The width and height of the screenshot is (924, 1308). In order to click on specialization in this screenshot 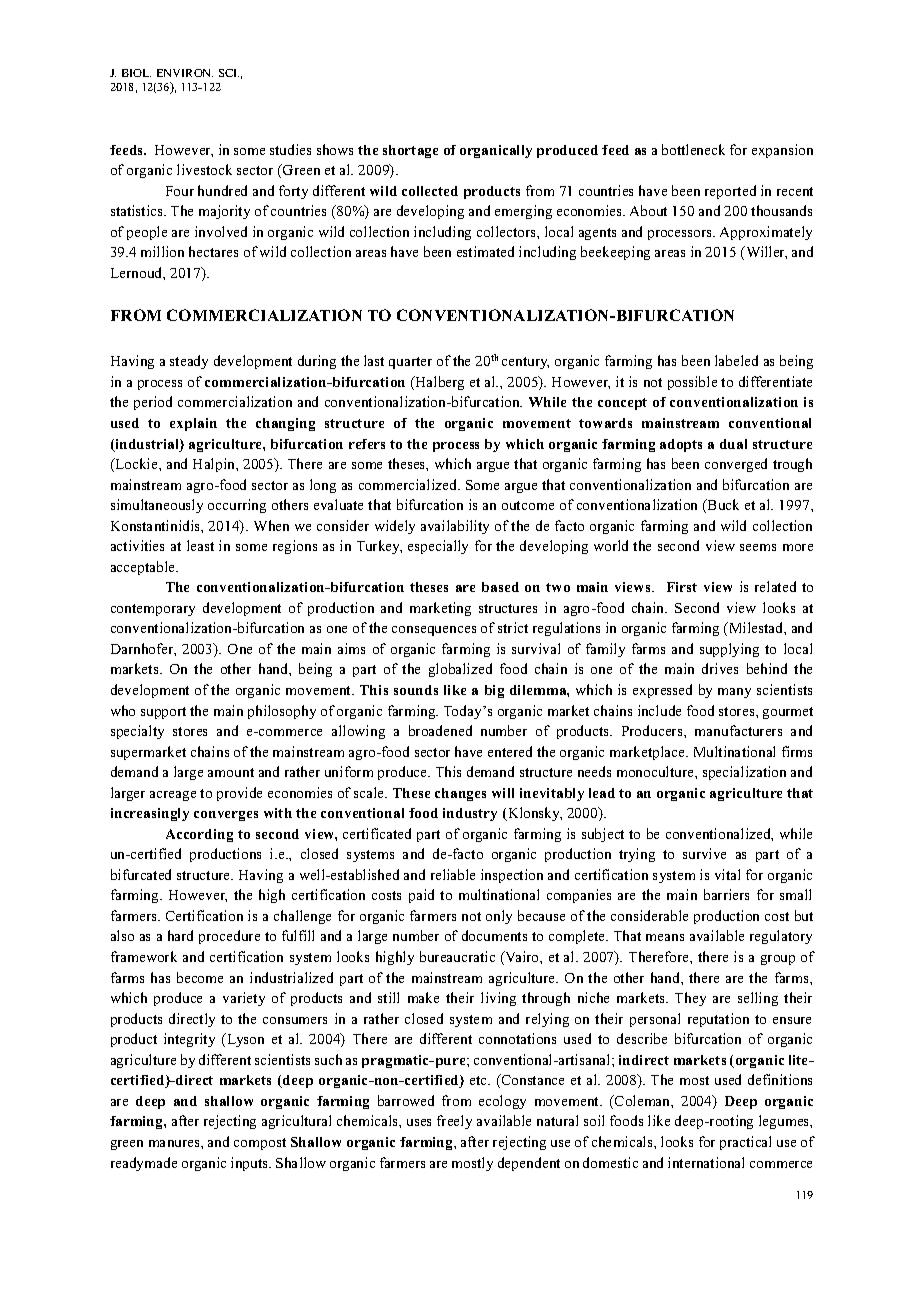, I will do `click(744, 773)`.
